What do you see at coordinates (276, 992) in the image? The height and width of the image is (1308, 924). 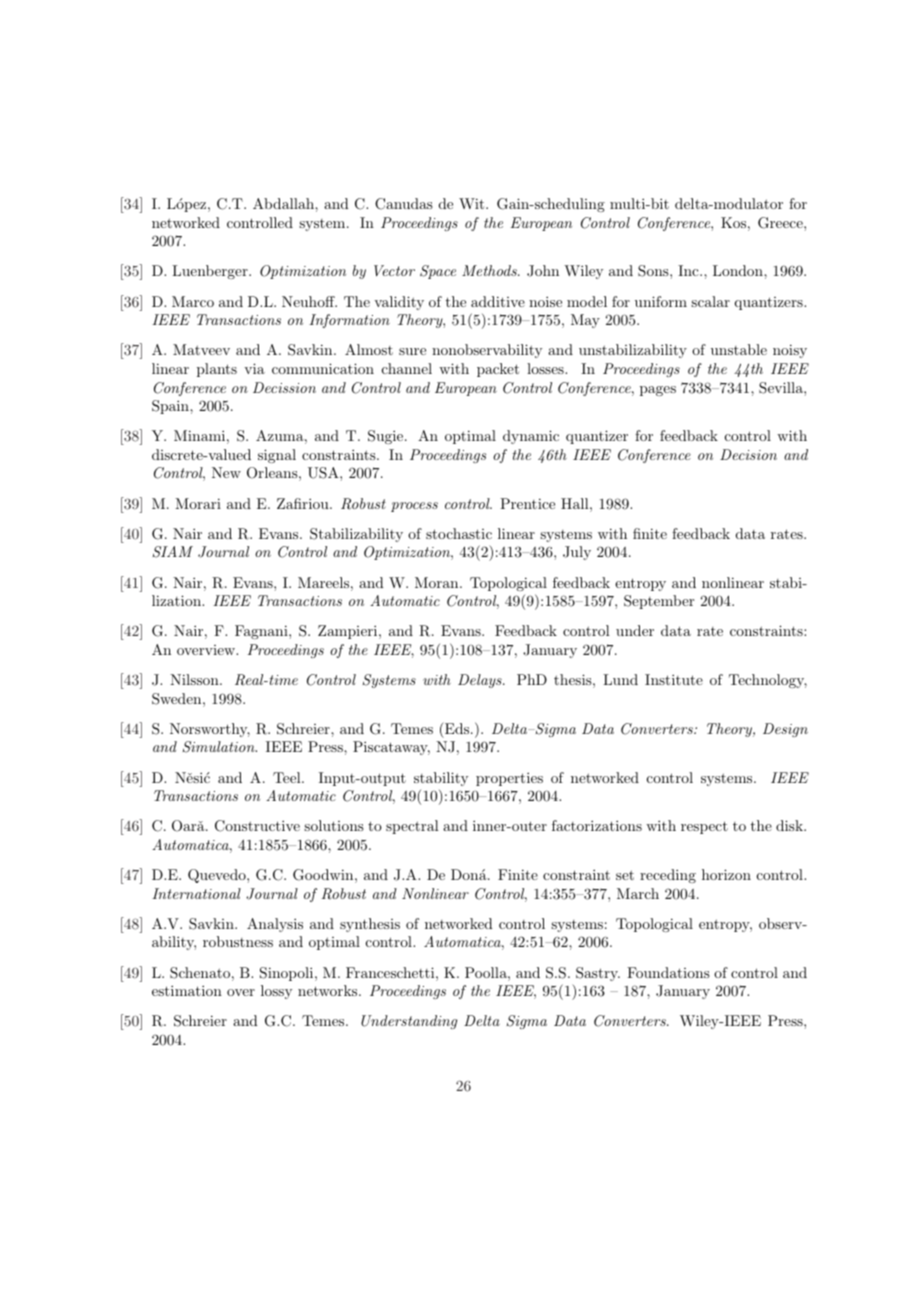 I see `lossy` at bounding box center [276, 992].
